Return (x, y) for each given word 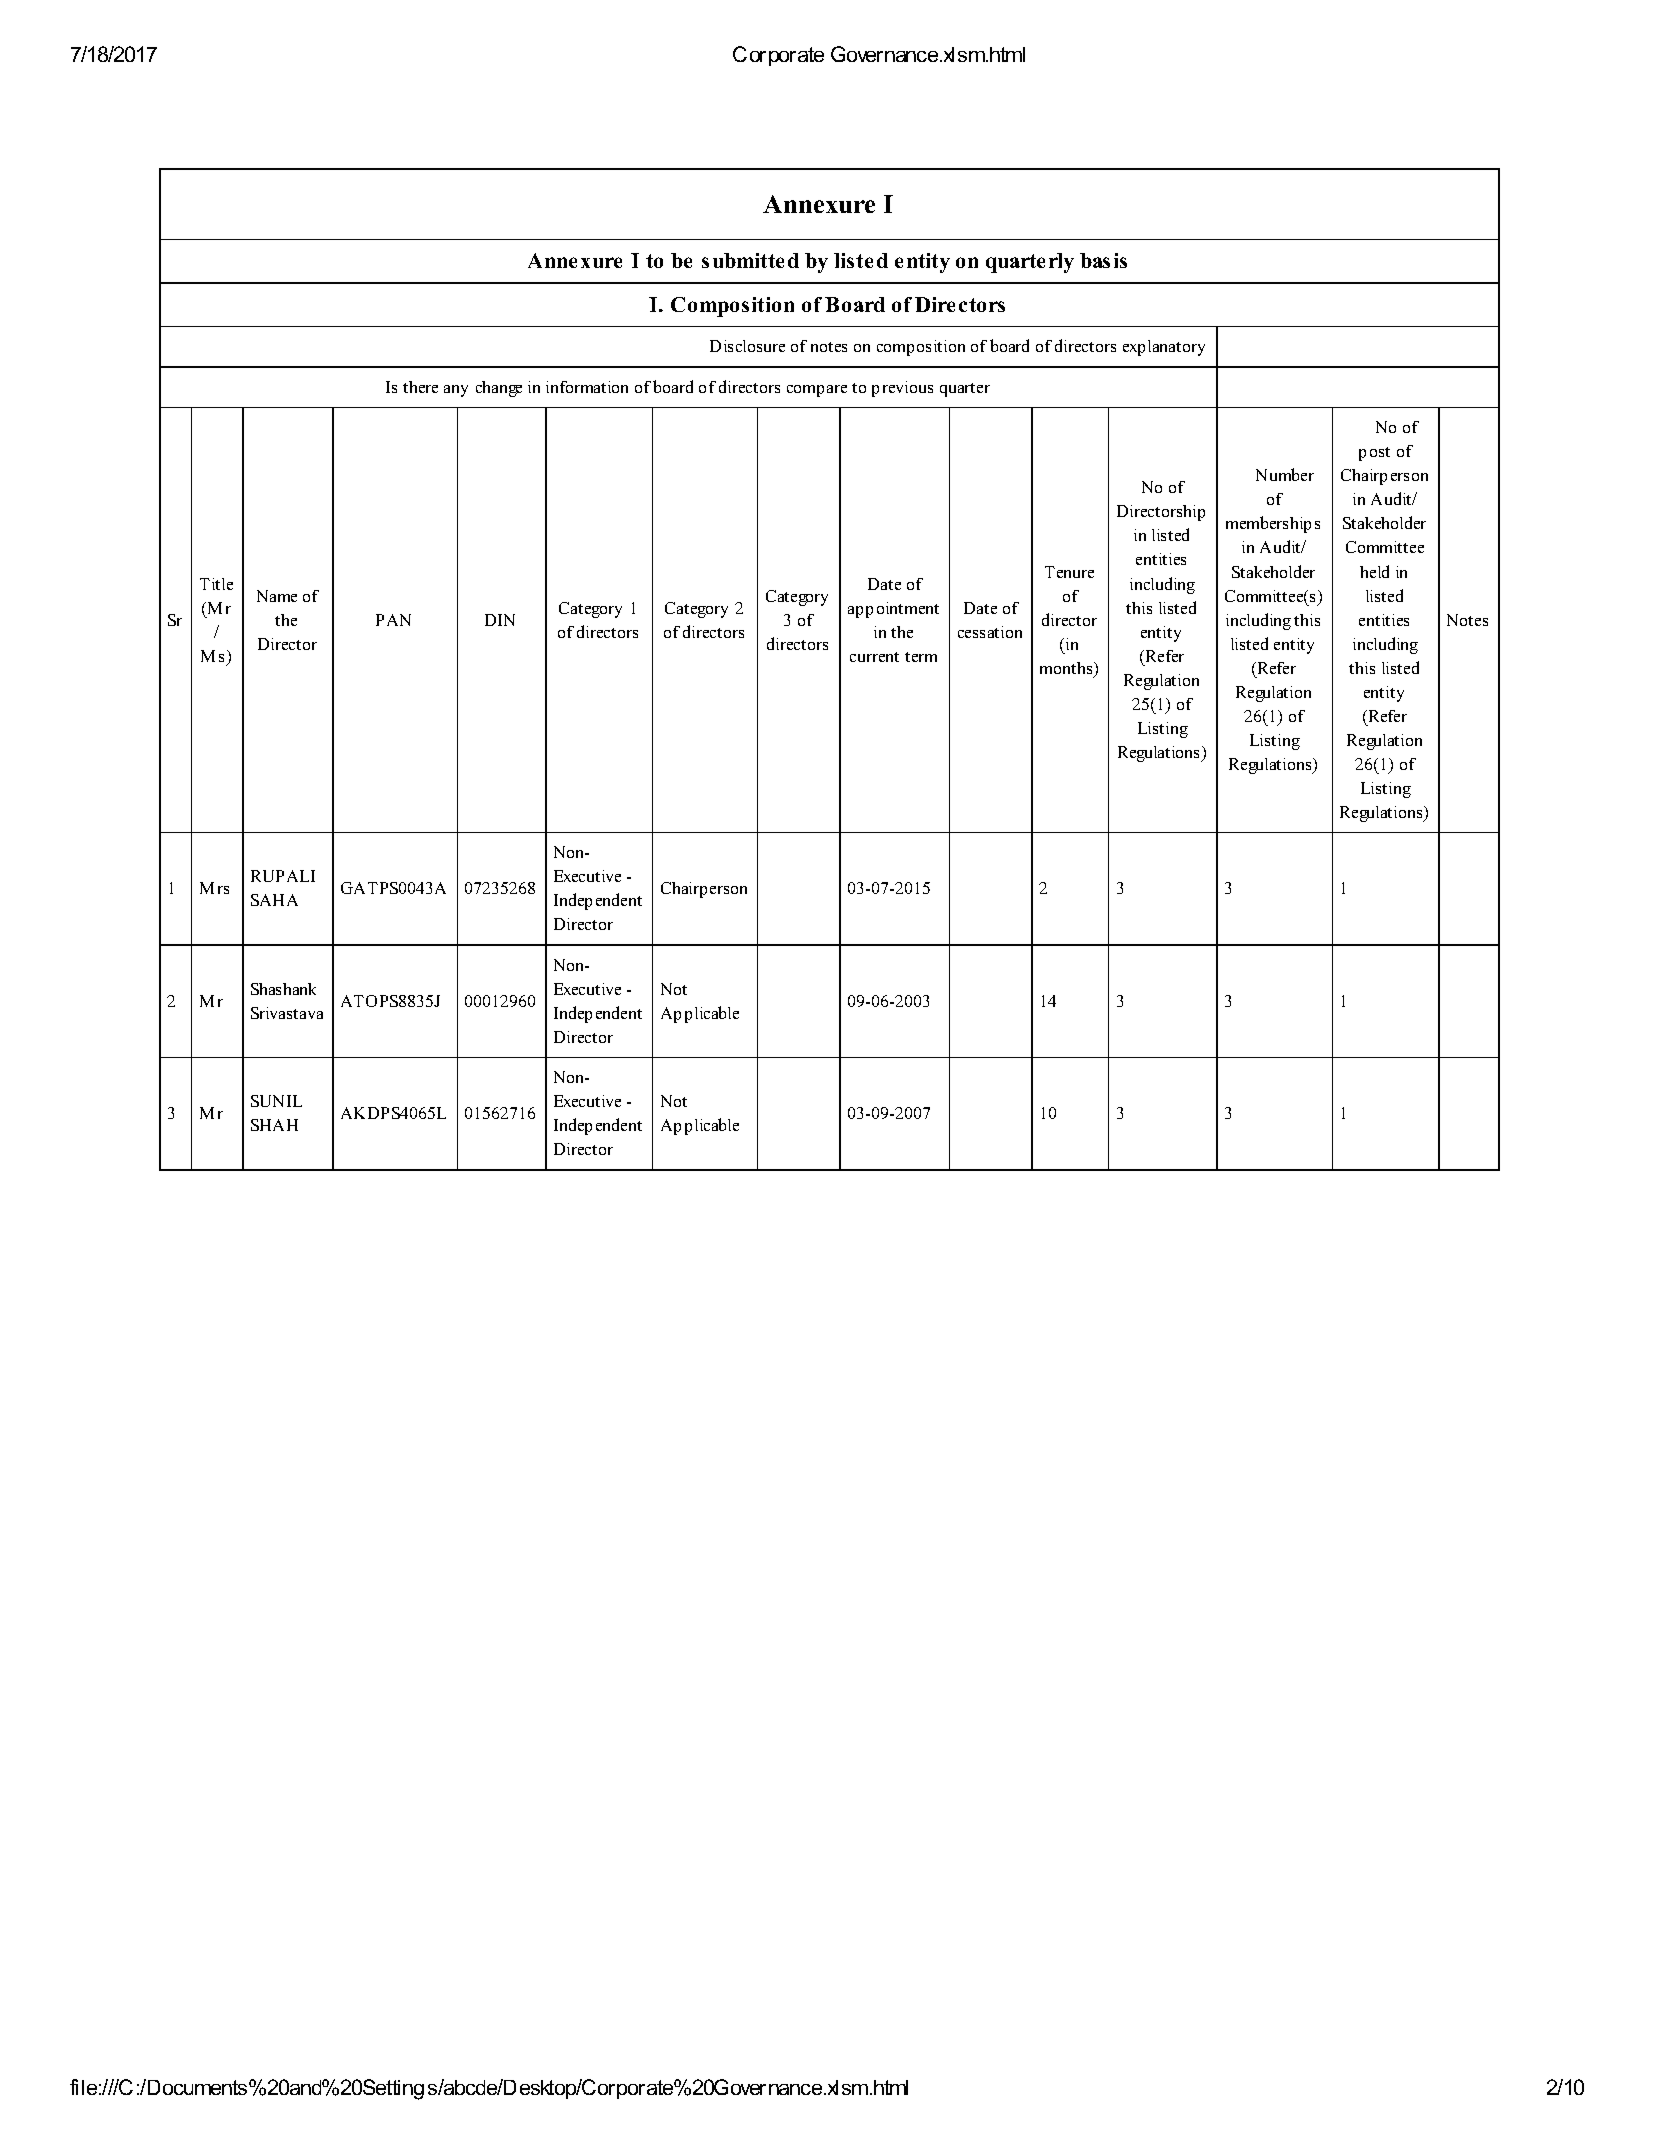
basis (1103, 260)
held (1374, 571)
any (456, 391)
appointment (893, 610)
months (1067, 669)
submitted (750, 260)
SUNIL (276, 1101)
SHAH (274, 1125)
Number (1285, 474)
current (874, 657)
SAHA (274, 900)
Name (277, 596)
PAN (393, 620)
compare (817, 391)
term (921, 657)
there (420, 387)
